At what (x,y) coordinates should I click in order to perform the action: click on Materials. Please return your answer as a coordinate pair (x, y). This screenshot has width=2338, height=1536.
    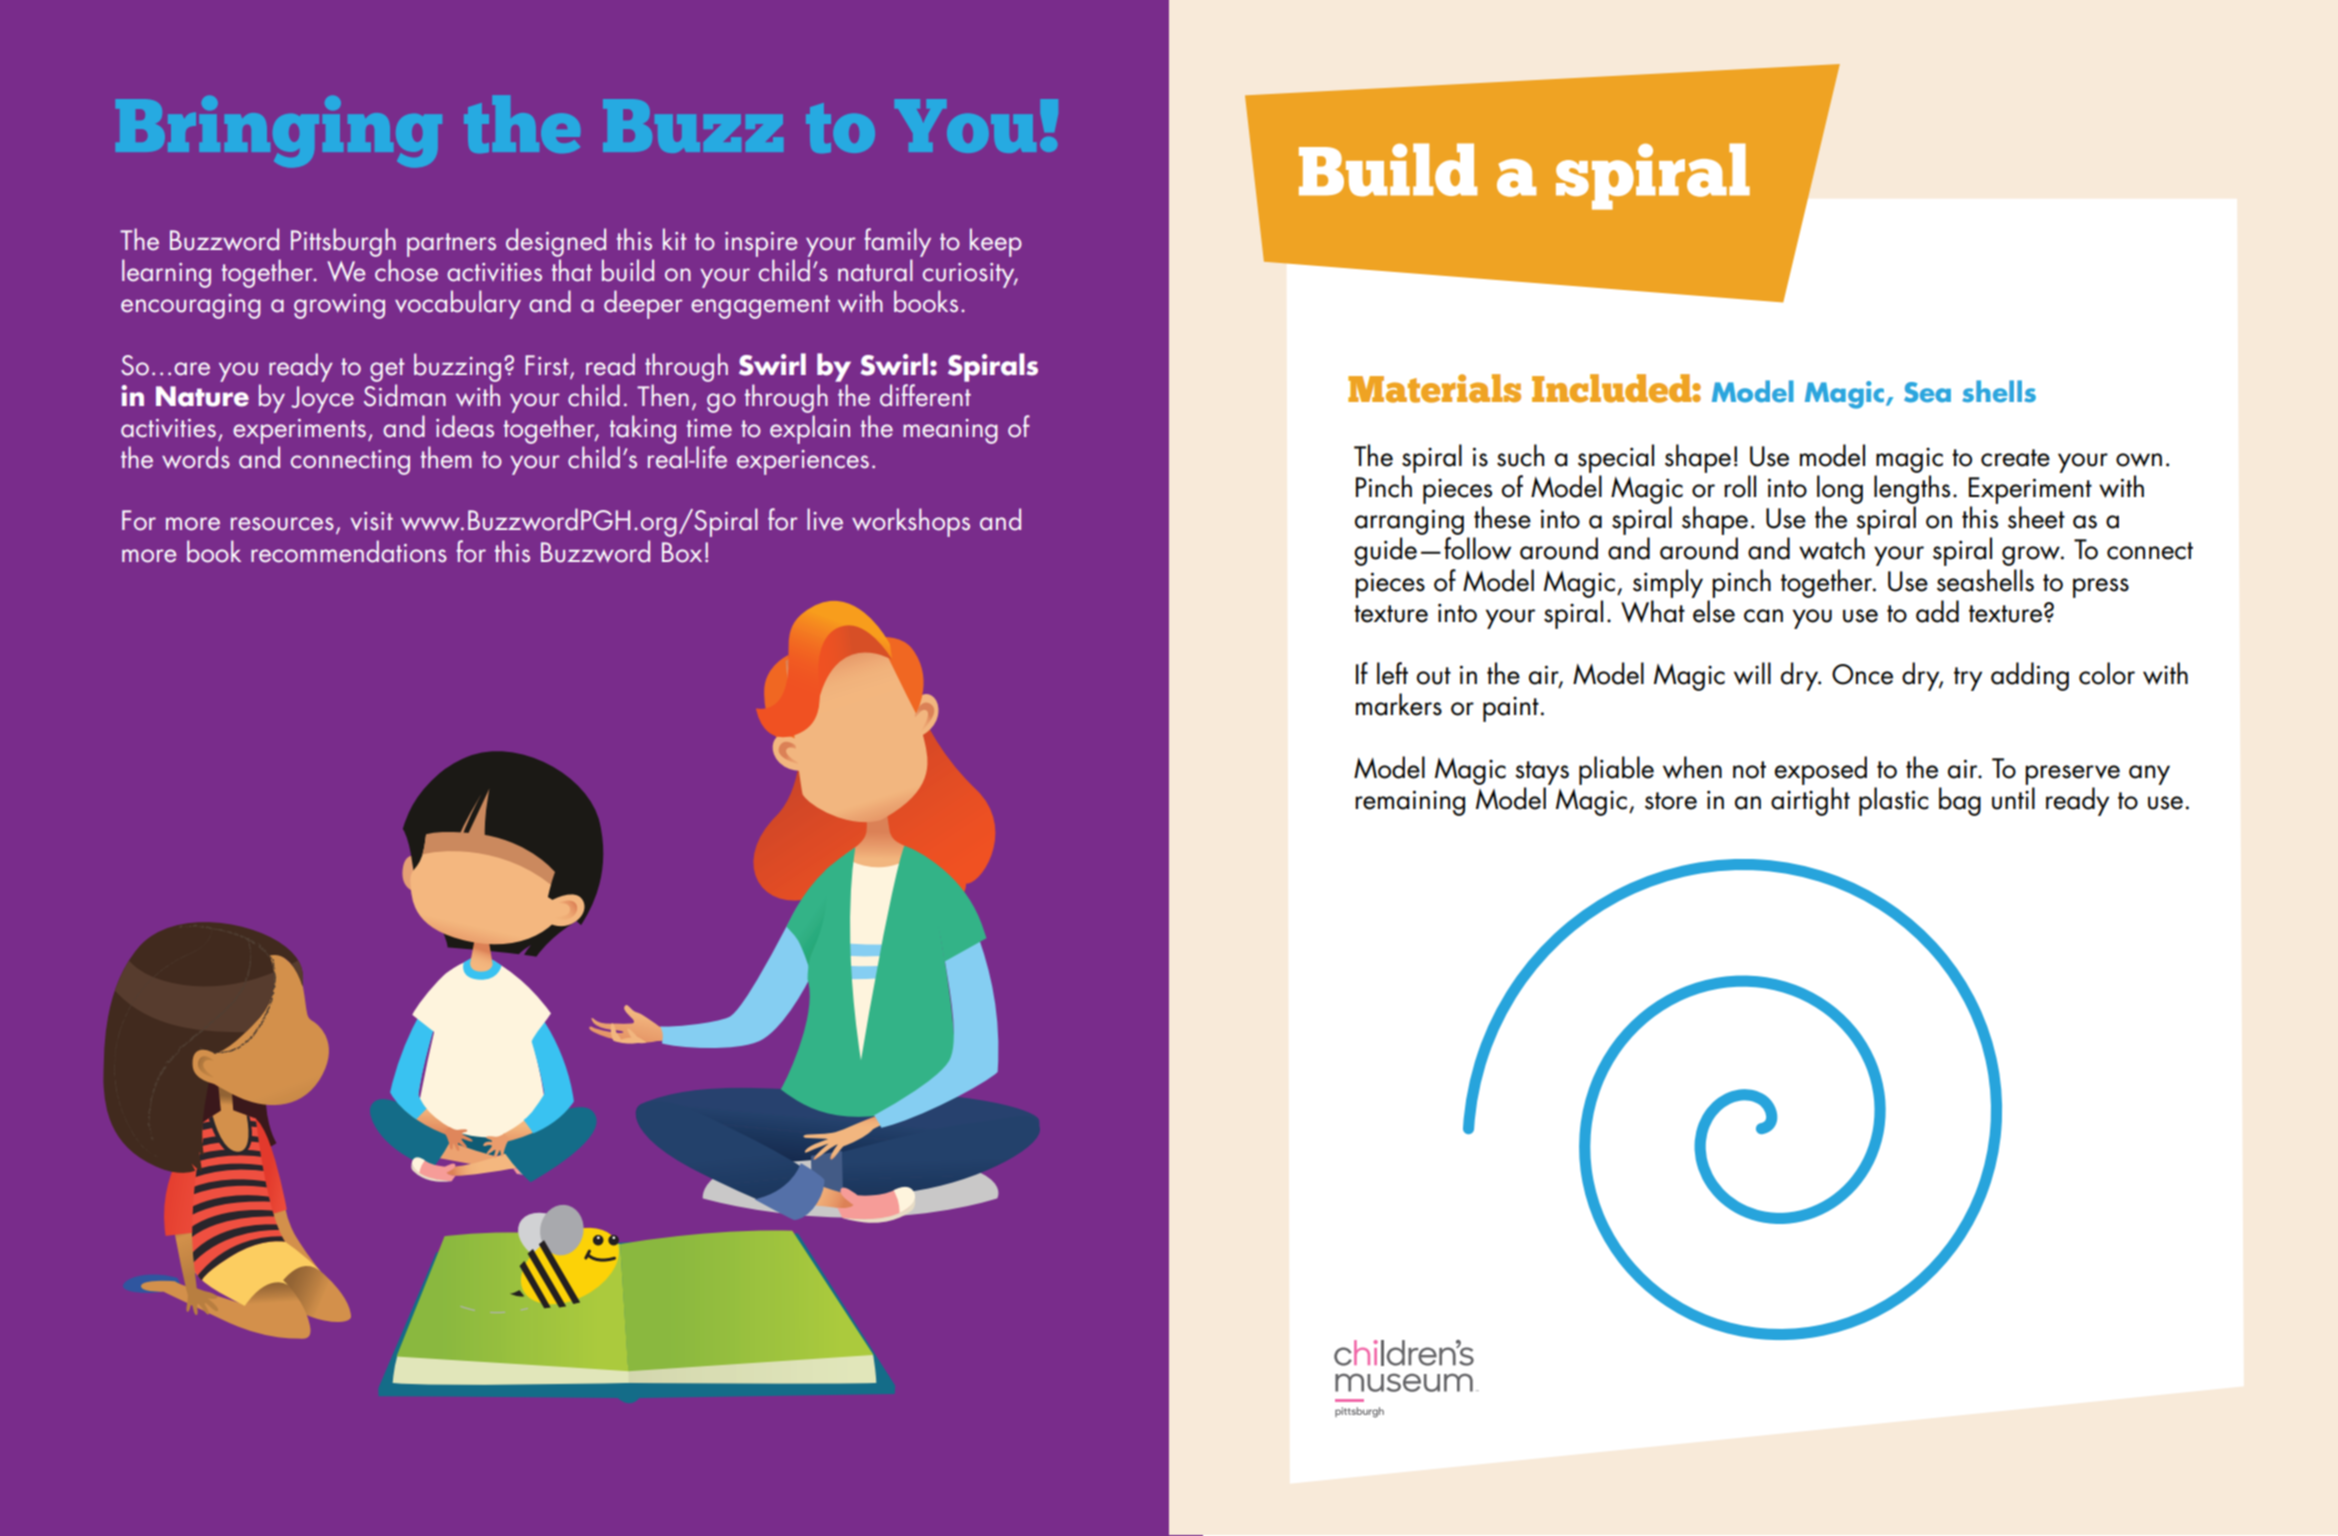
    Looking at the image, I should click on (1434, 388).
